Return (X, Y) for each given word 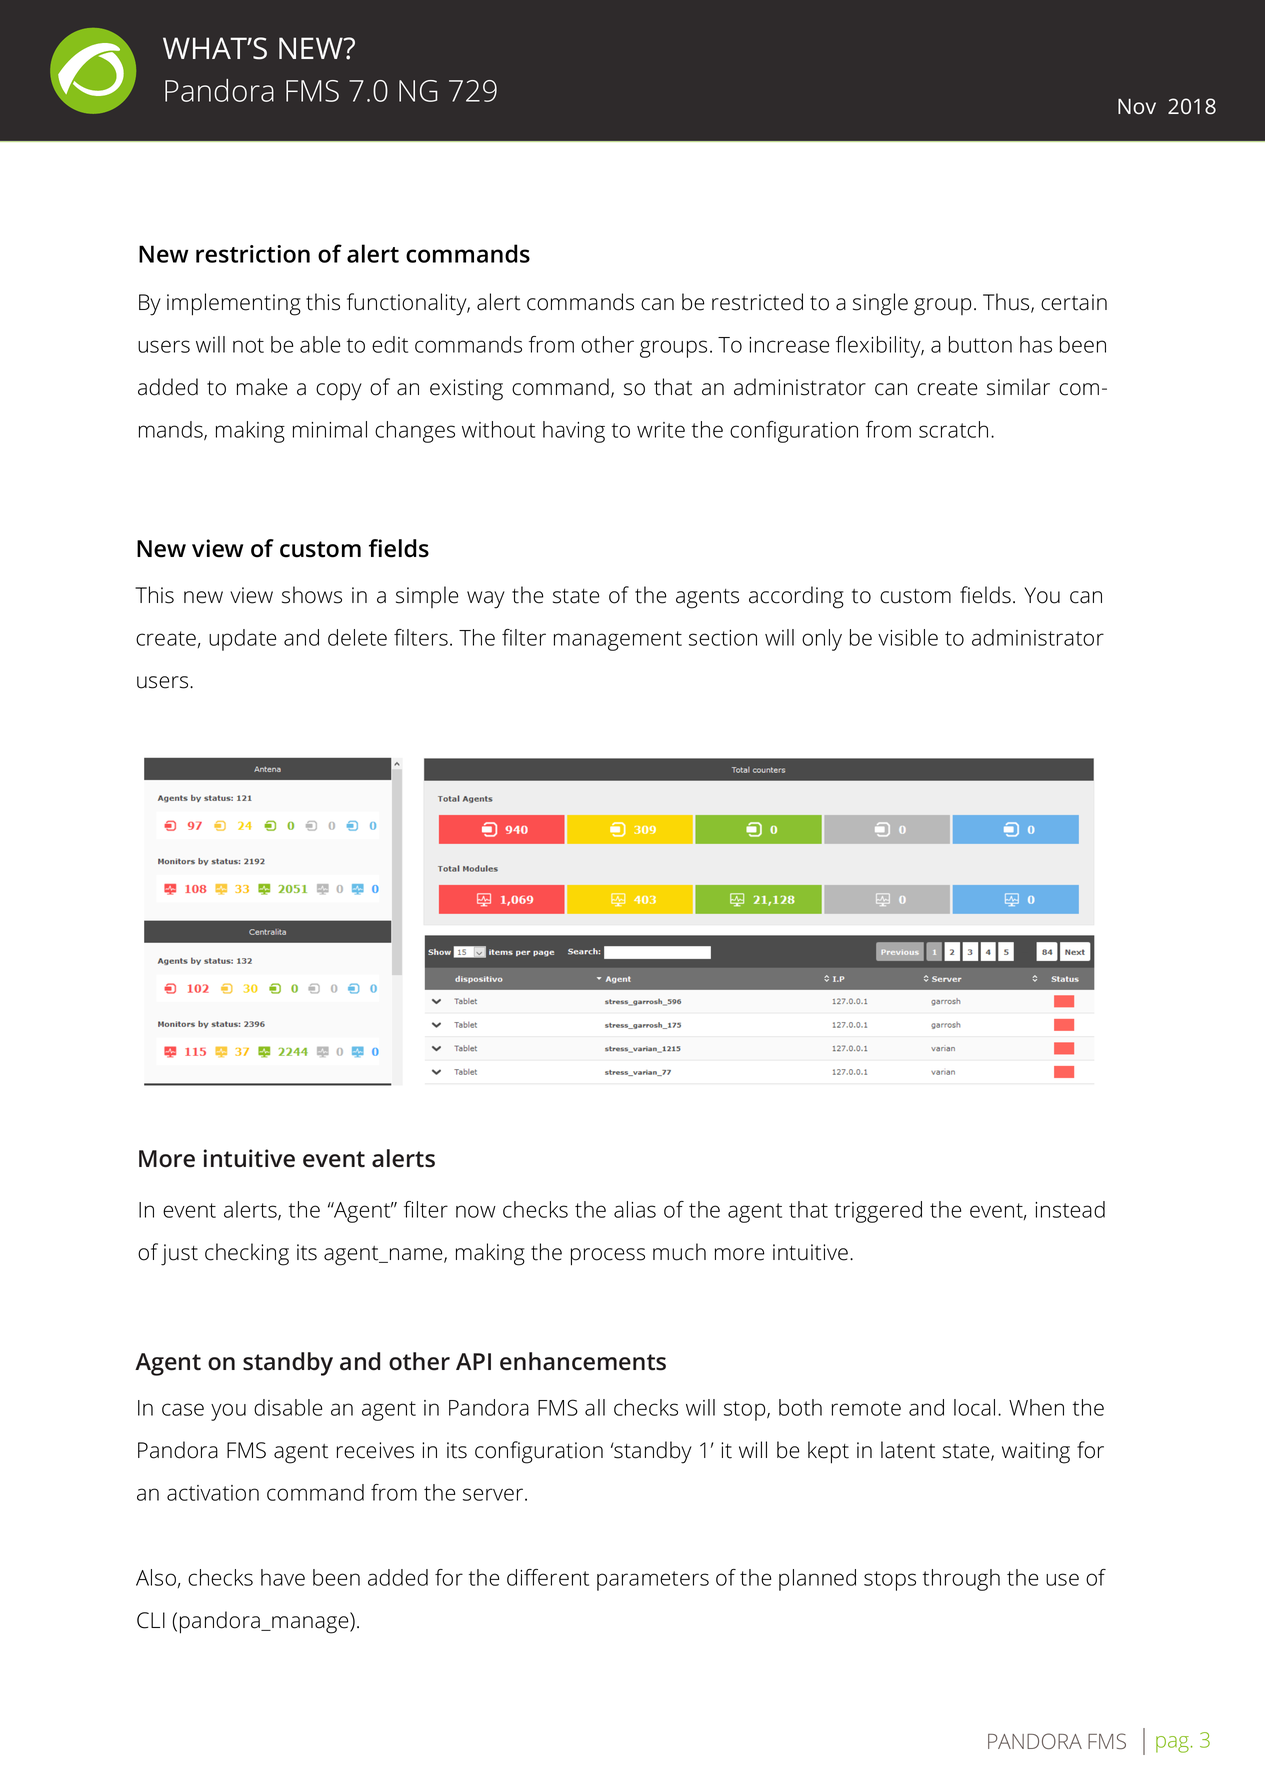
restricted (757, 302)
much (679, 1252)
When (1036, 1407)
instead (1070, 1209)
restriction (253, 254)
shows (312, 595)
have (283, 1577)
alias (635, 1209)
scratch (953, 429)
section (723, 638)
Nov (1137, 106)
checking (247, 1254)
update (242, 640)
